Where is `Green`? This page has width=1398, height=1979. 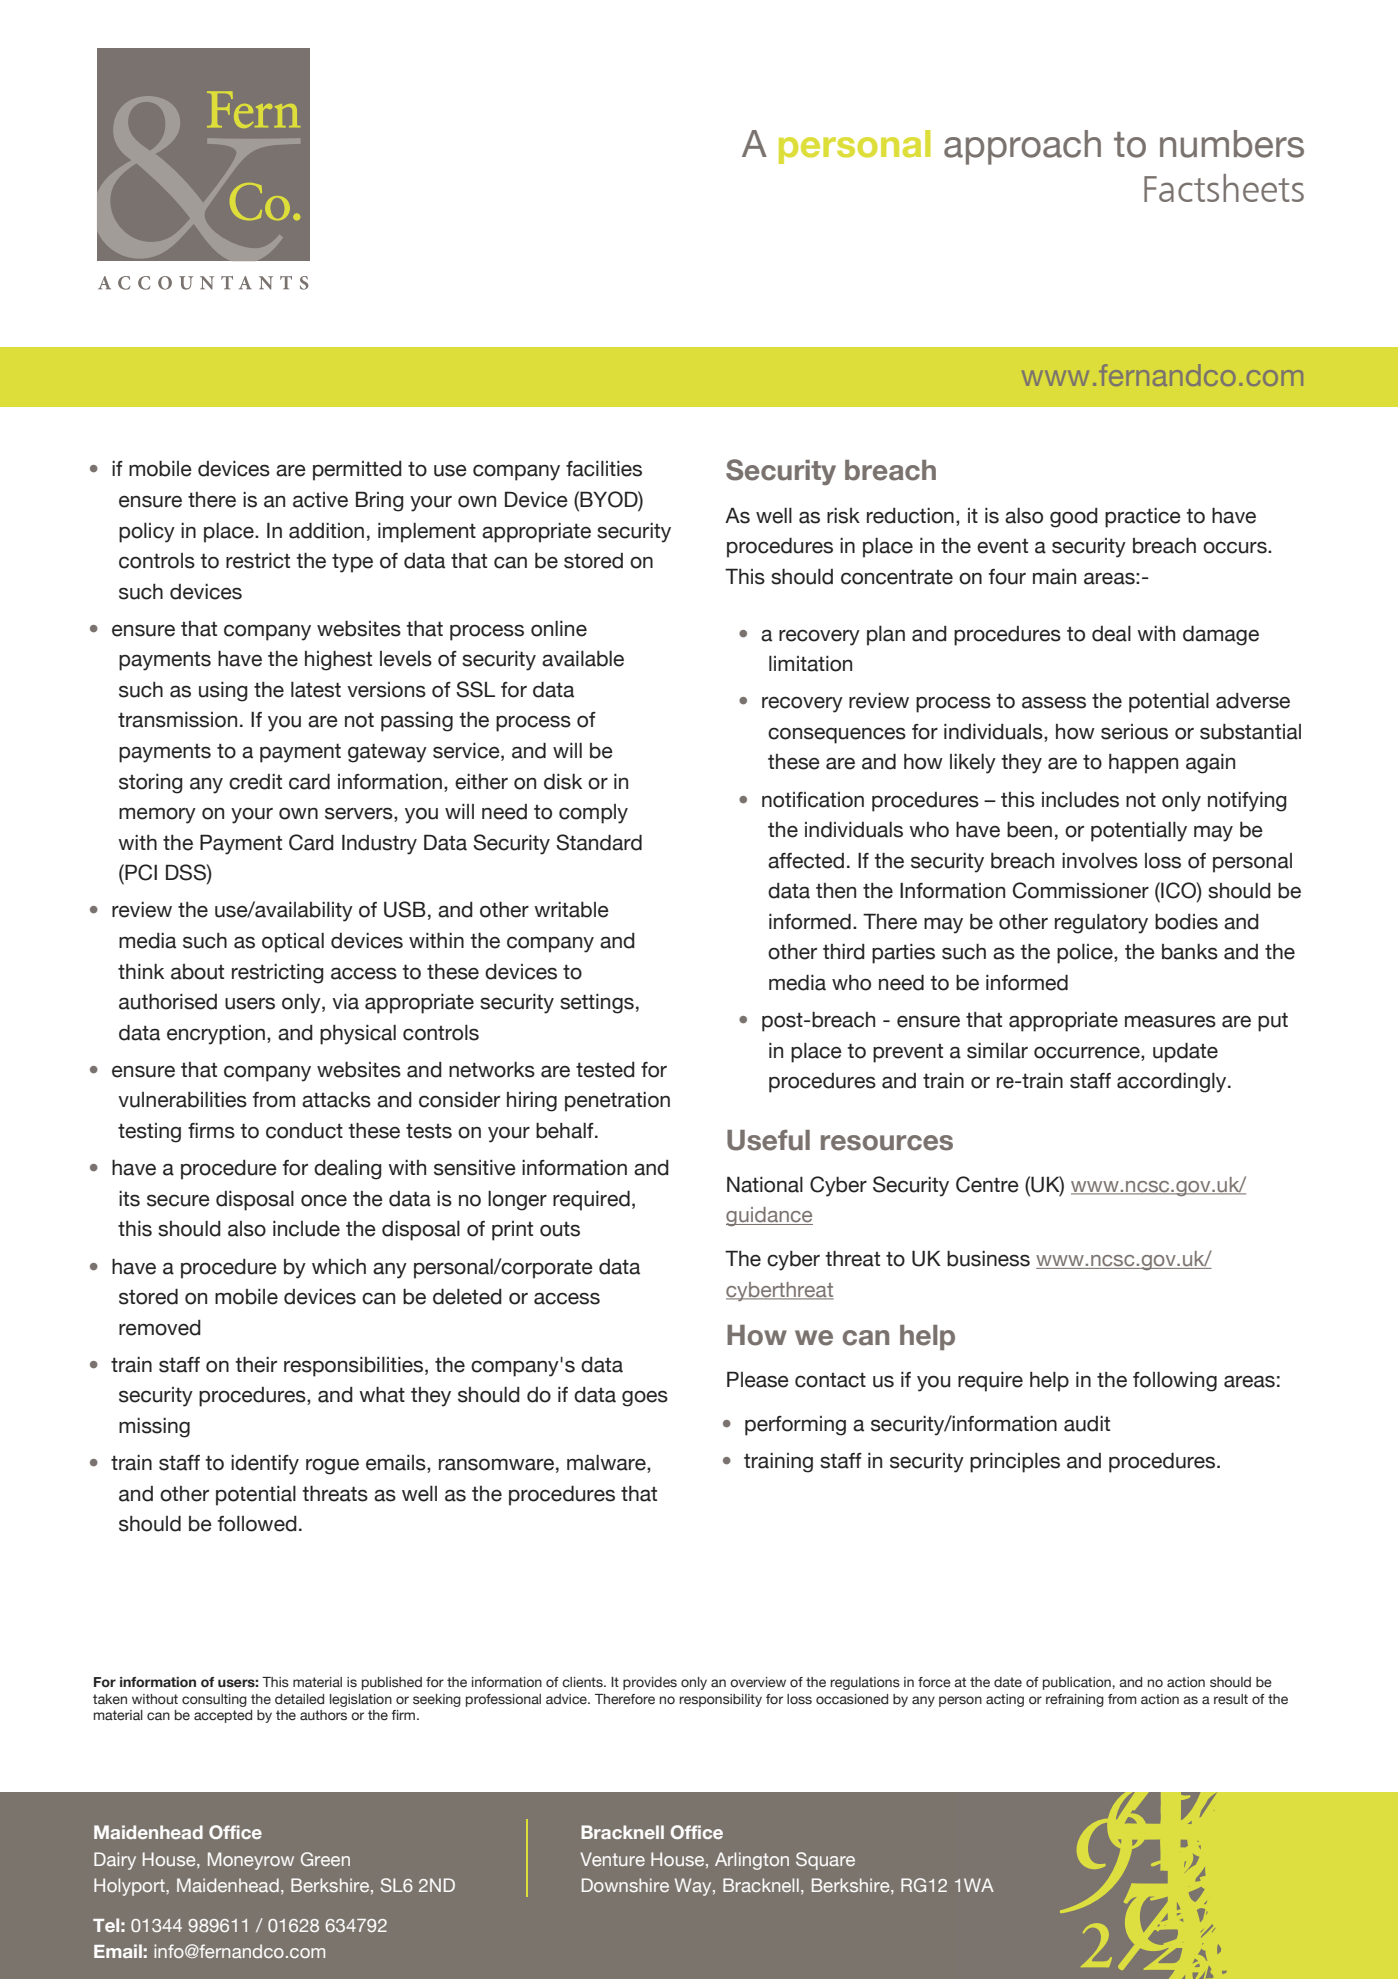 Green is located at coordinates (325, 1859).
